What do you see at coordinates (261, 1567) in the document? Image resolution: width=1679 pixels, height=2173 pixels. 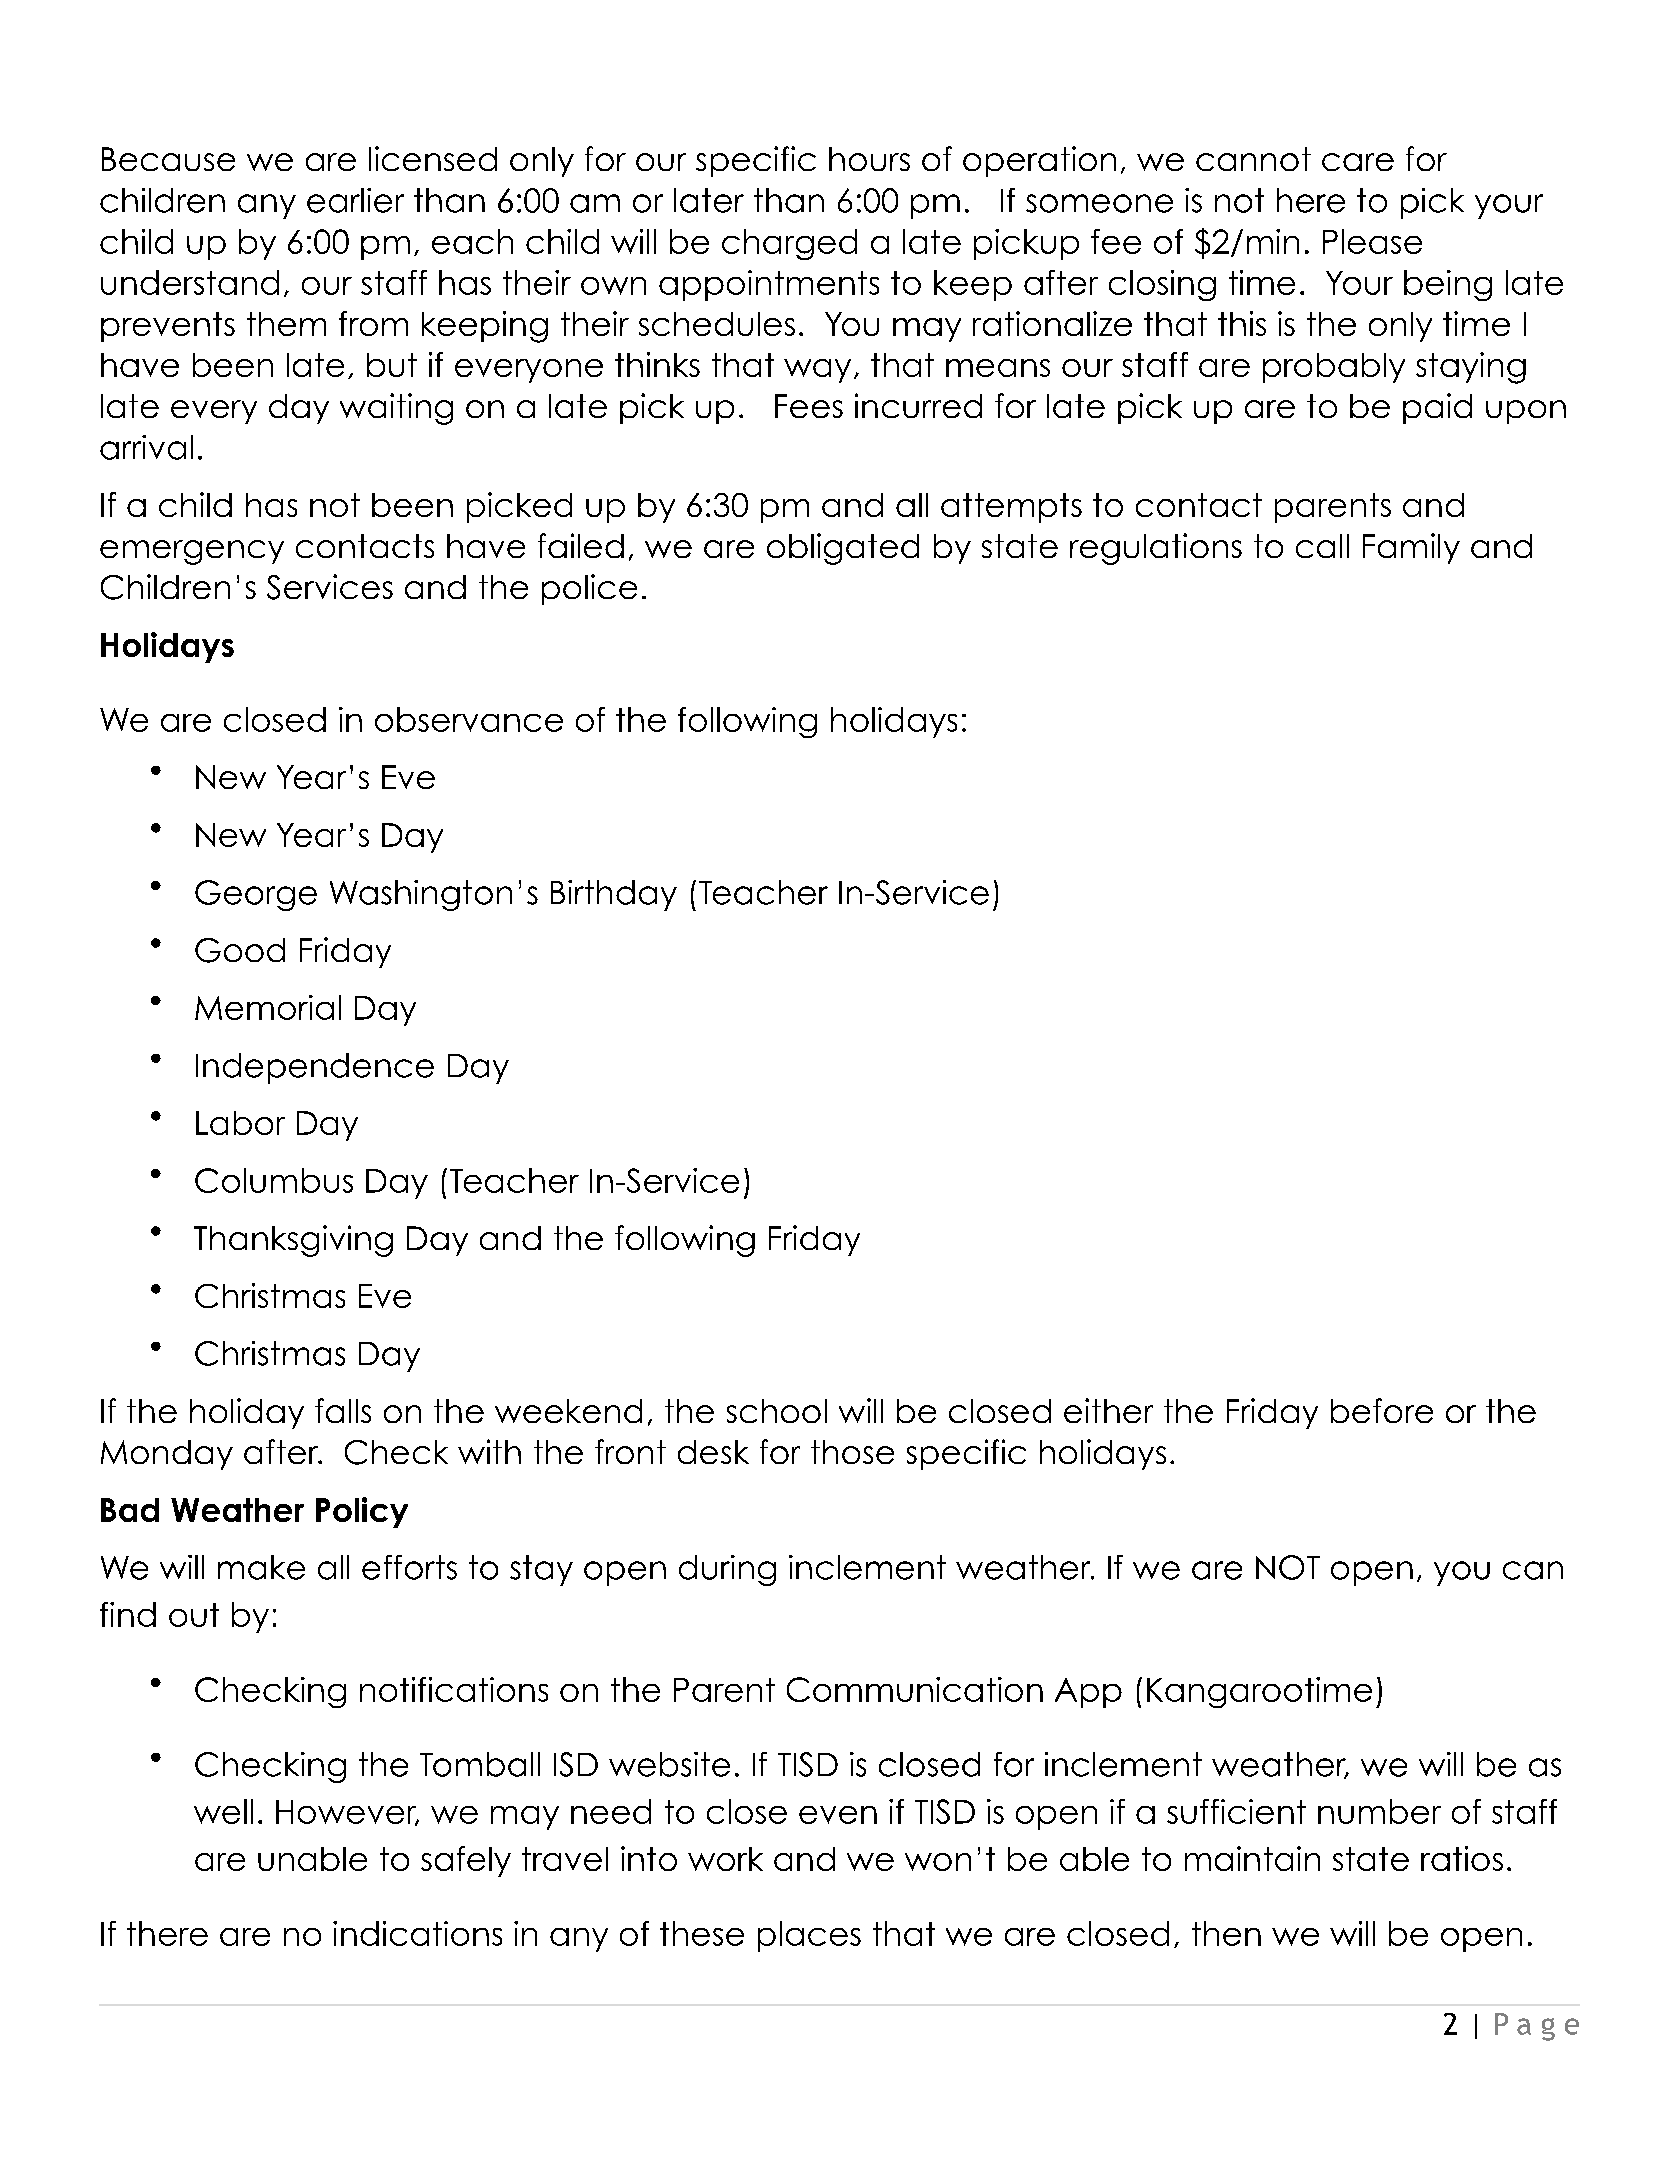 I see `make` at bounding box center [261, 1567].
